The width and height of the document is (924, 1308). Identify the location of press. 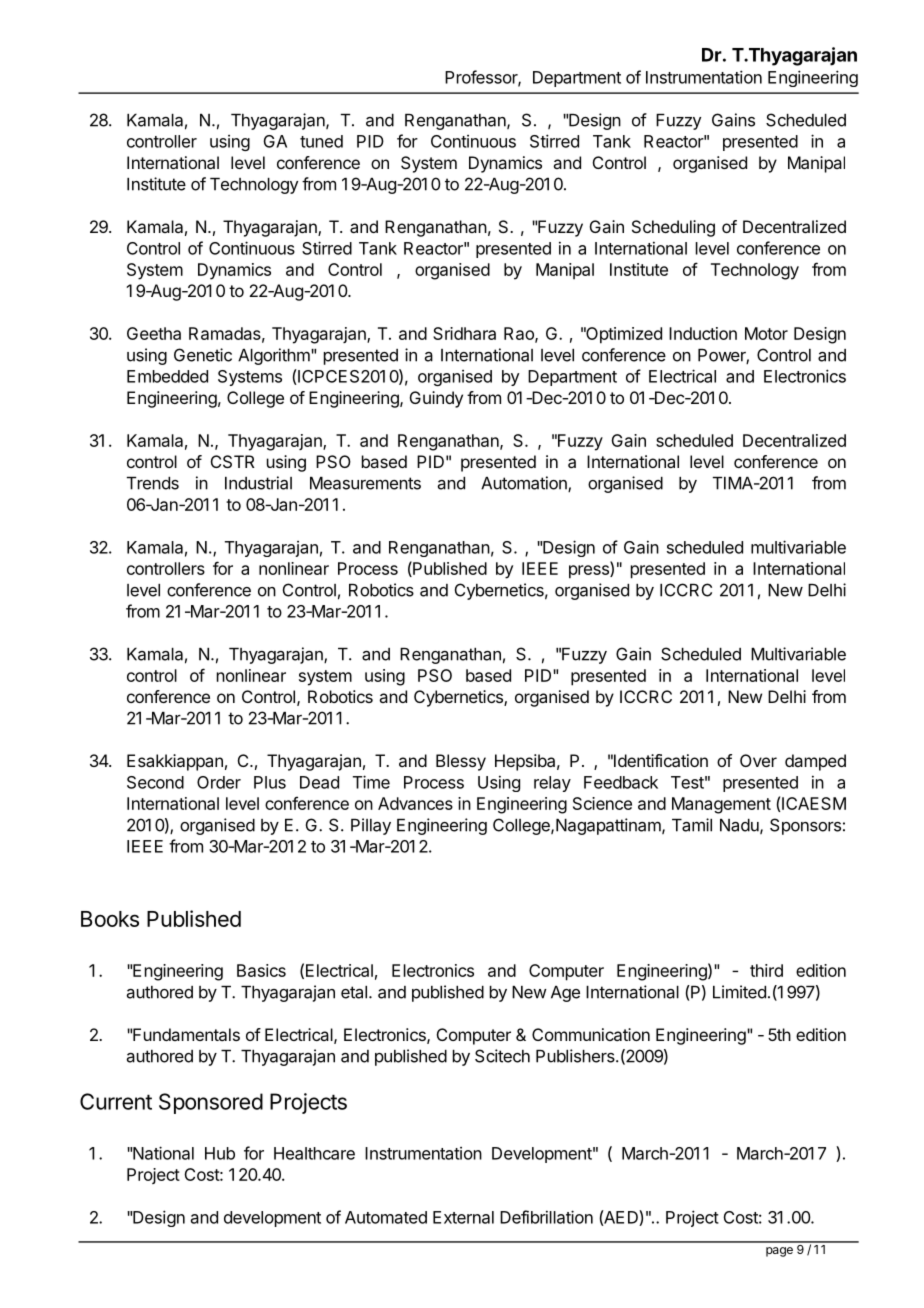
(590, 572).
